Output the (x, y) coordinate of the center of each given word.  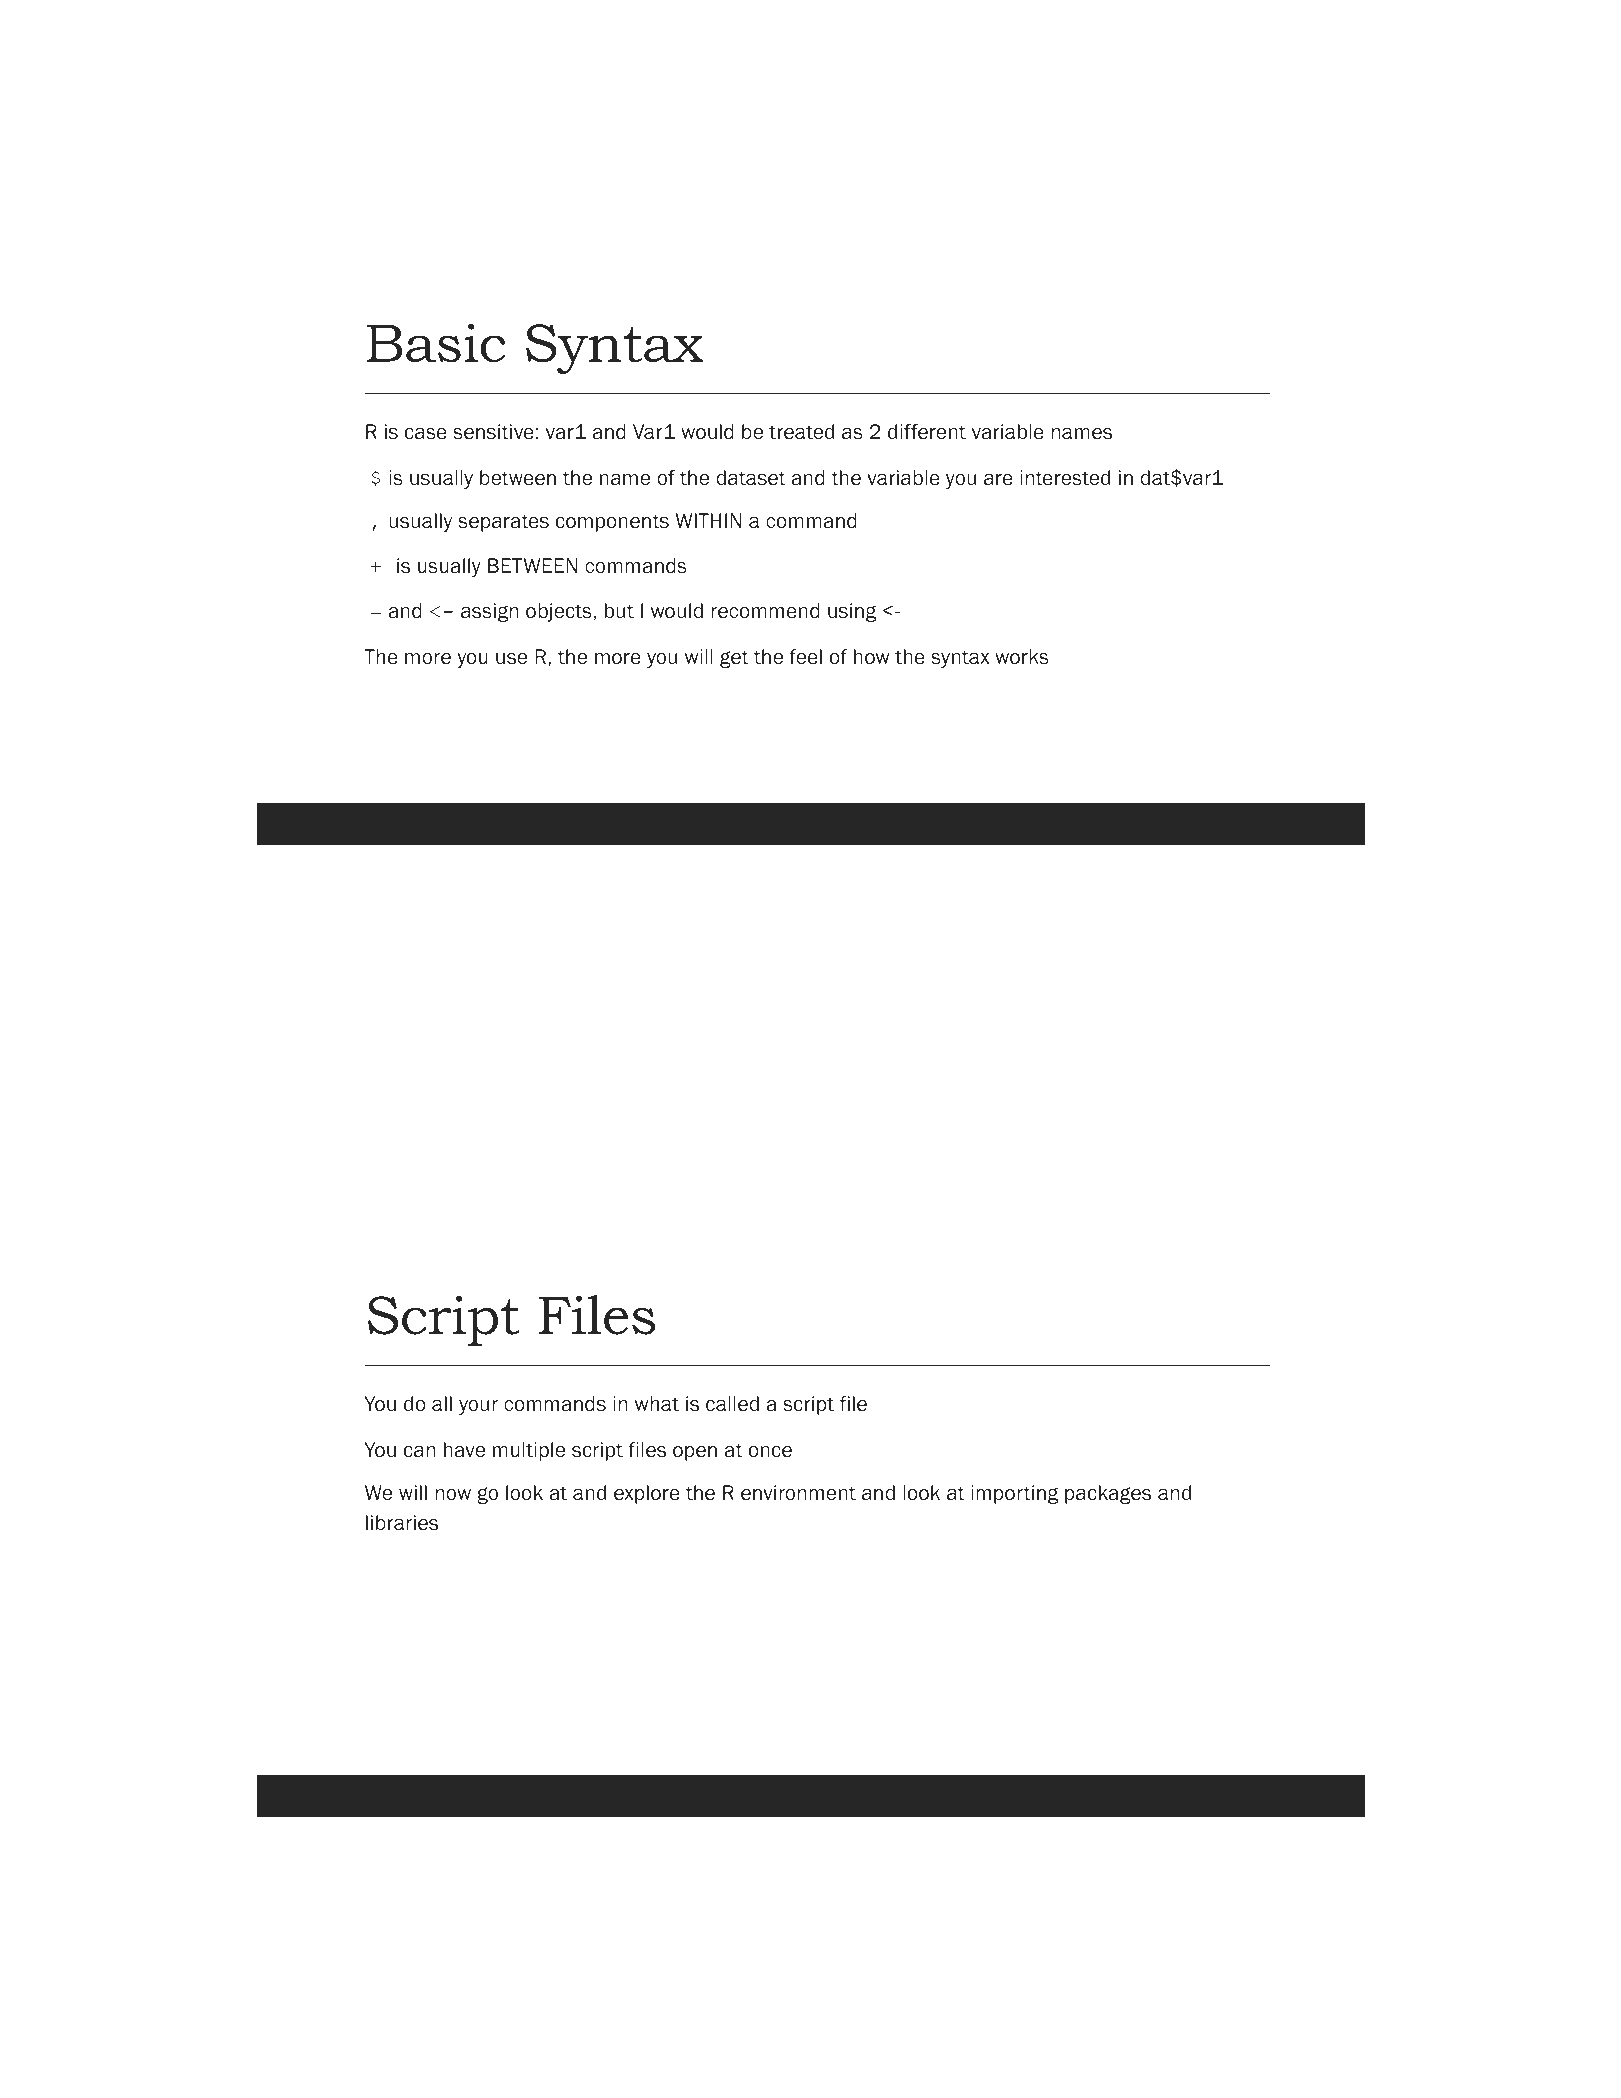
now (453, 1495)
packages (1108, 1494)
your (478, 1407)
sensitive (493, 432)
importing (1014, 1494)
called (732, 1404)
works (1022, 657)
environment (798, 1493)
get (734, 659)
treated (801, 432)
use (511, 658)
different (927, 432)
